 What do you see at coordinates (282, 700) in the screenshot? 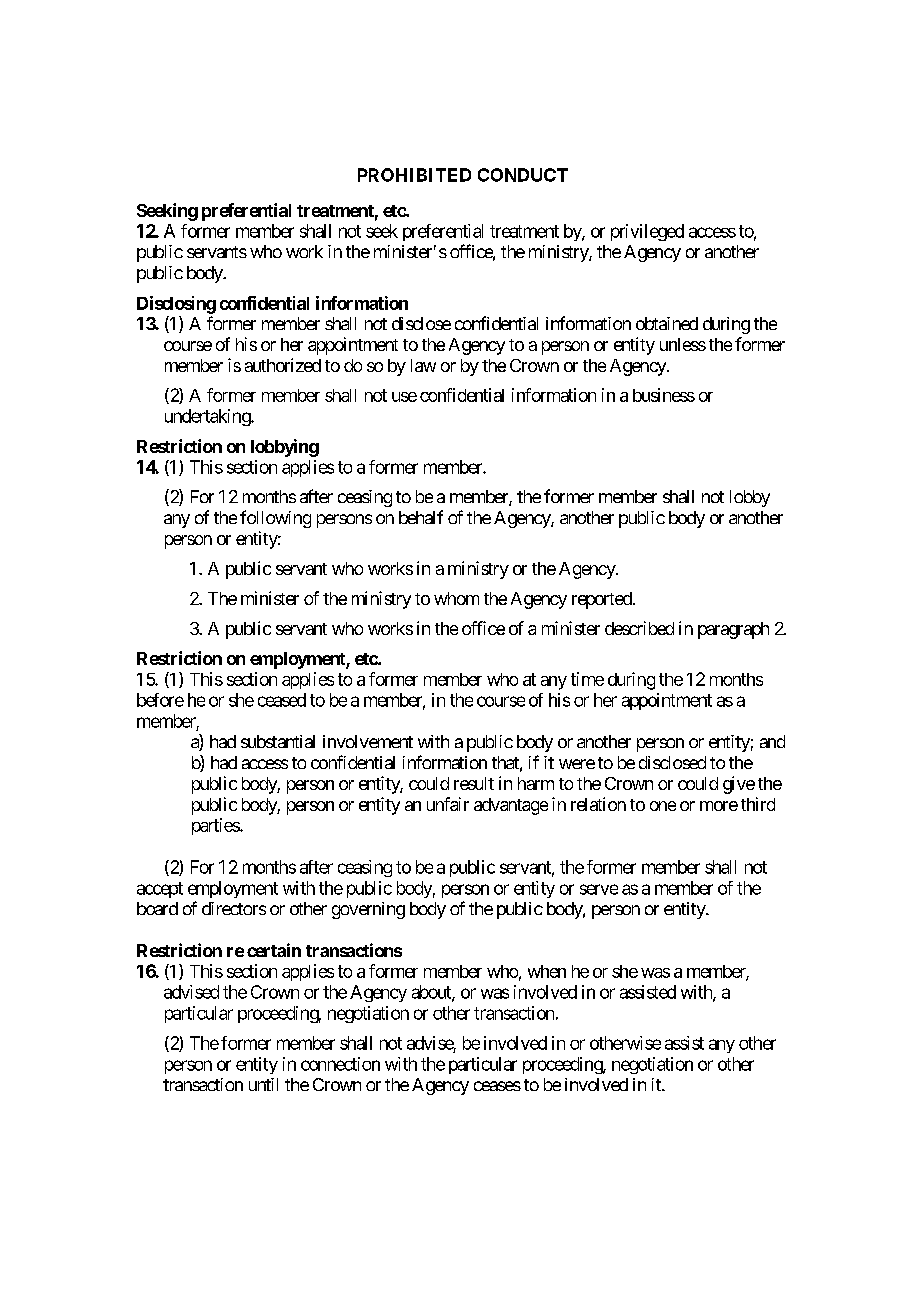
I see `ceased` at bounding box center [282, 700].
